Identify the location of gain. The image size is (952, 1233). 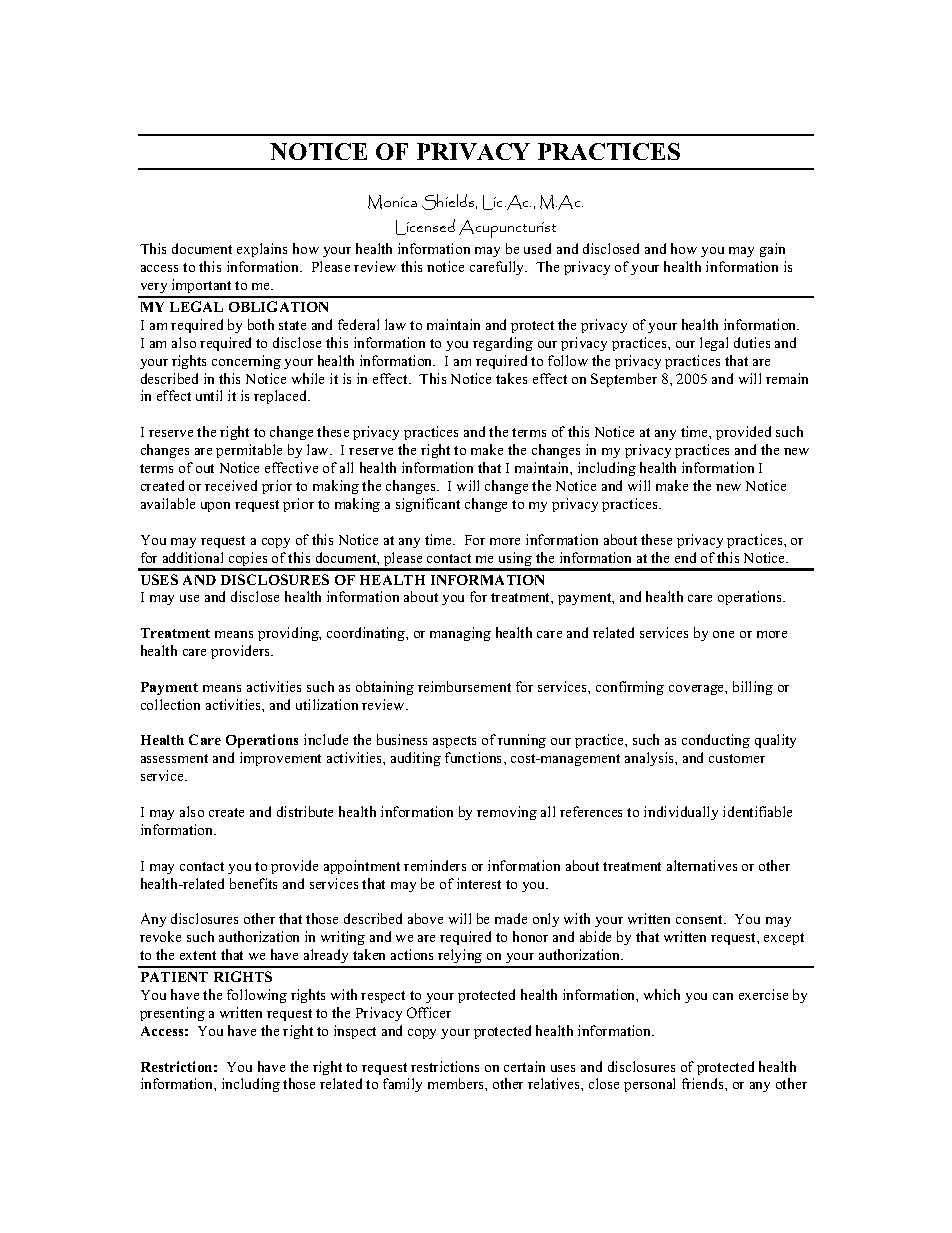
(772, 250).
